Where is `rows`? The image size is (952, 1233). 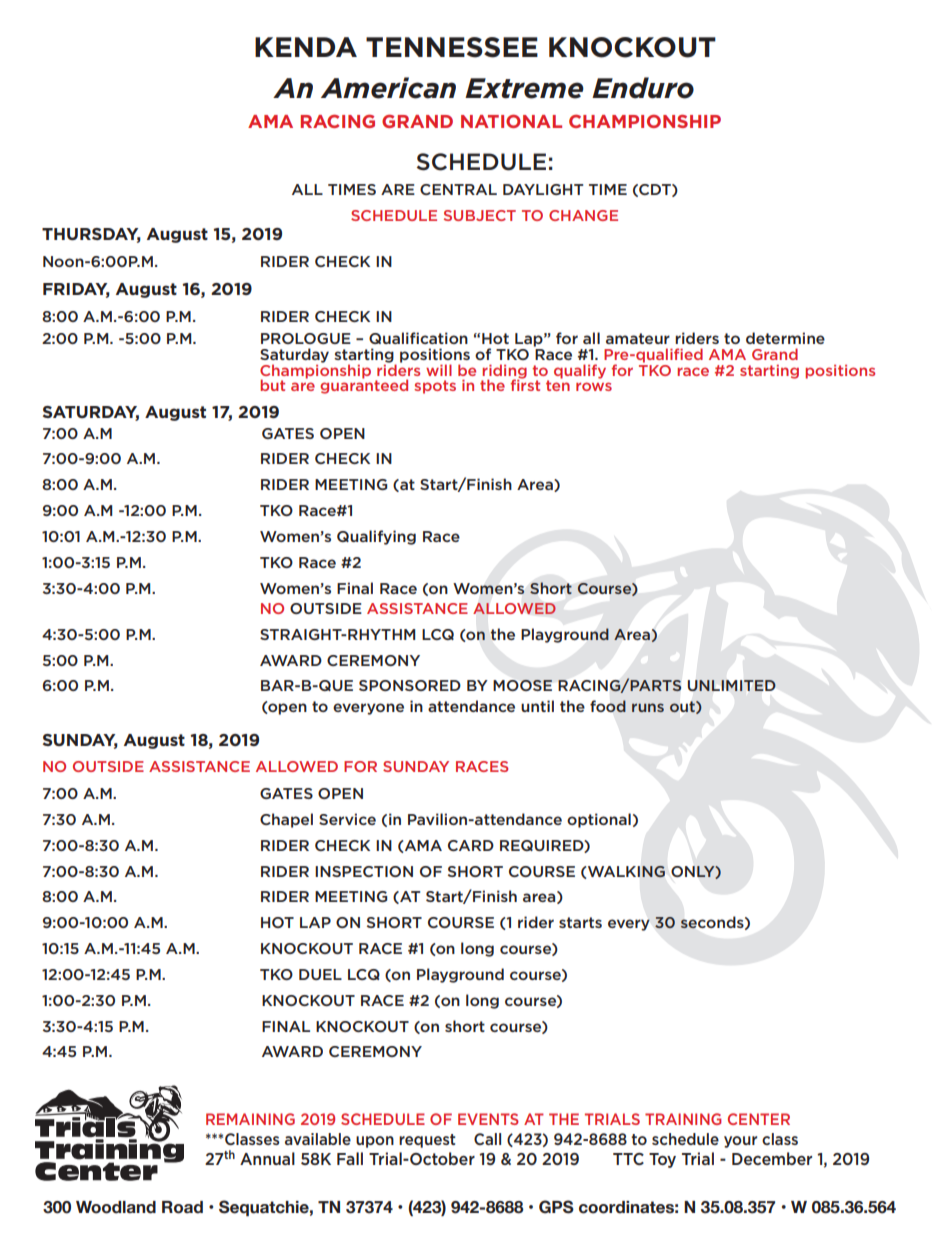 rows is located at coordinates (594, 386).
